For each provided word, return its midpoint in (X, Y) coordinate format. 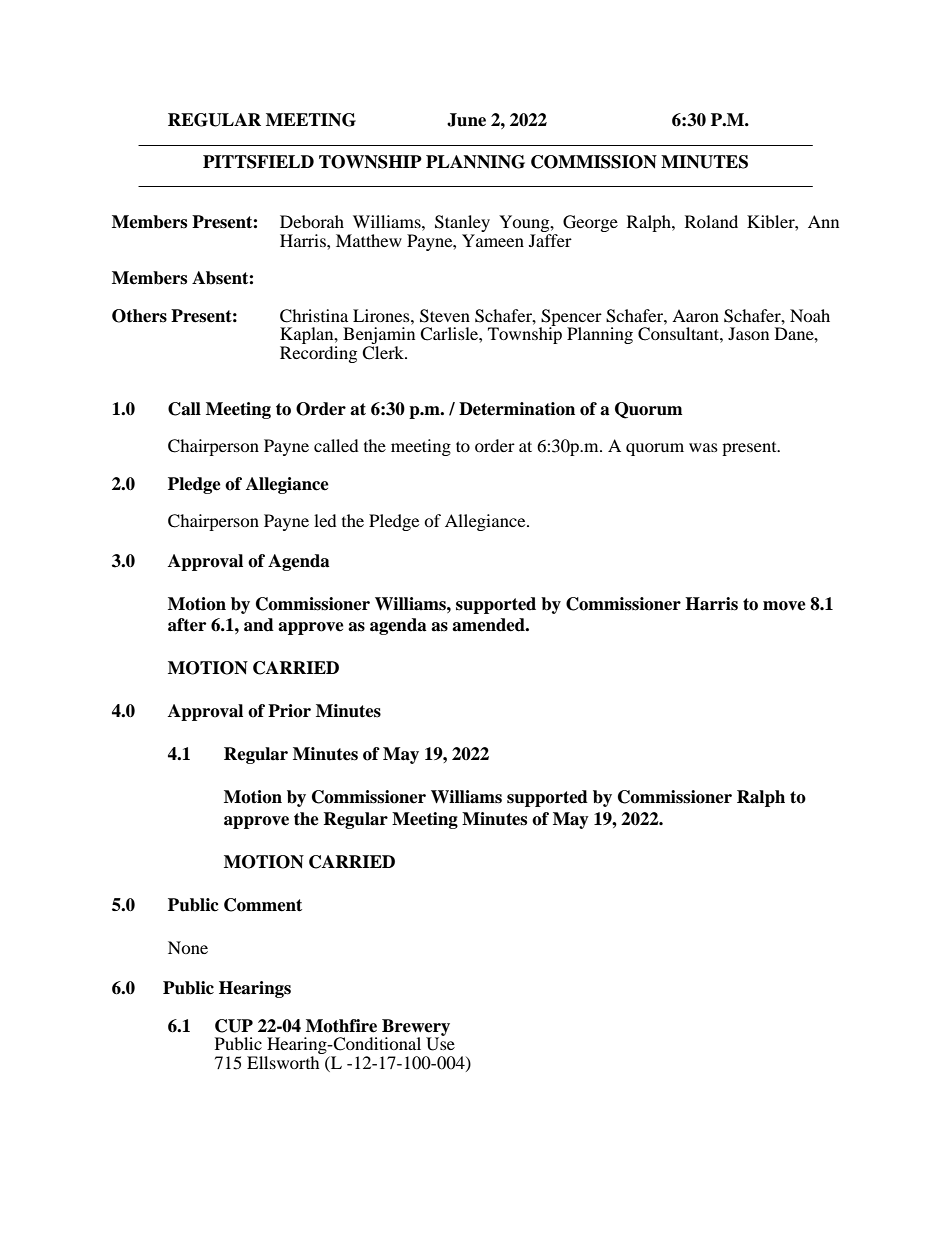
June (466, 120)
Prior (289, 711)
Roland (711, 221)
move (784, 606)
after (187, 625)
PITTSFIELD (258, 162)
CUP (234, 1026)
